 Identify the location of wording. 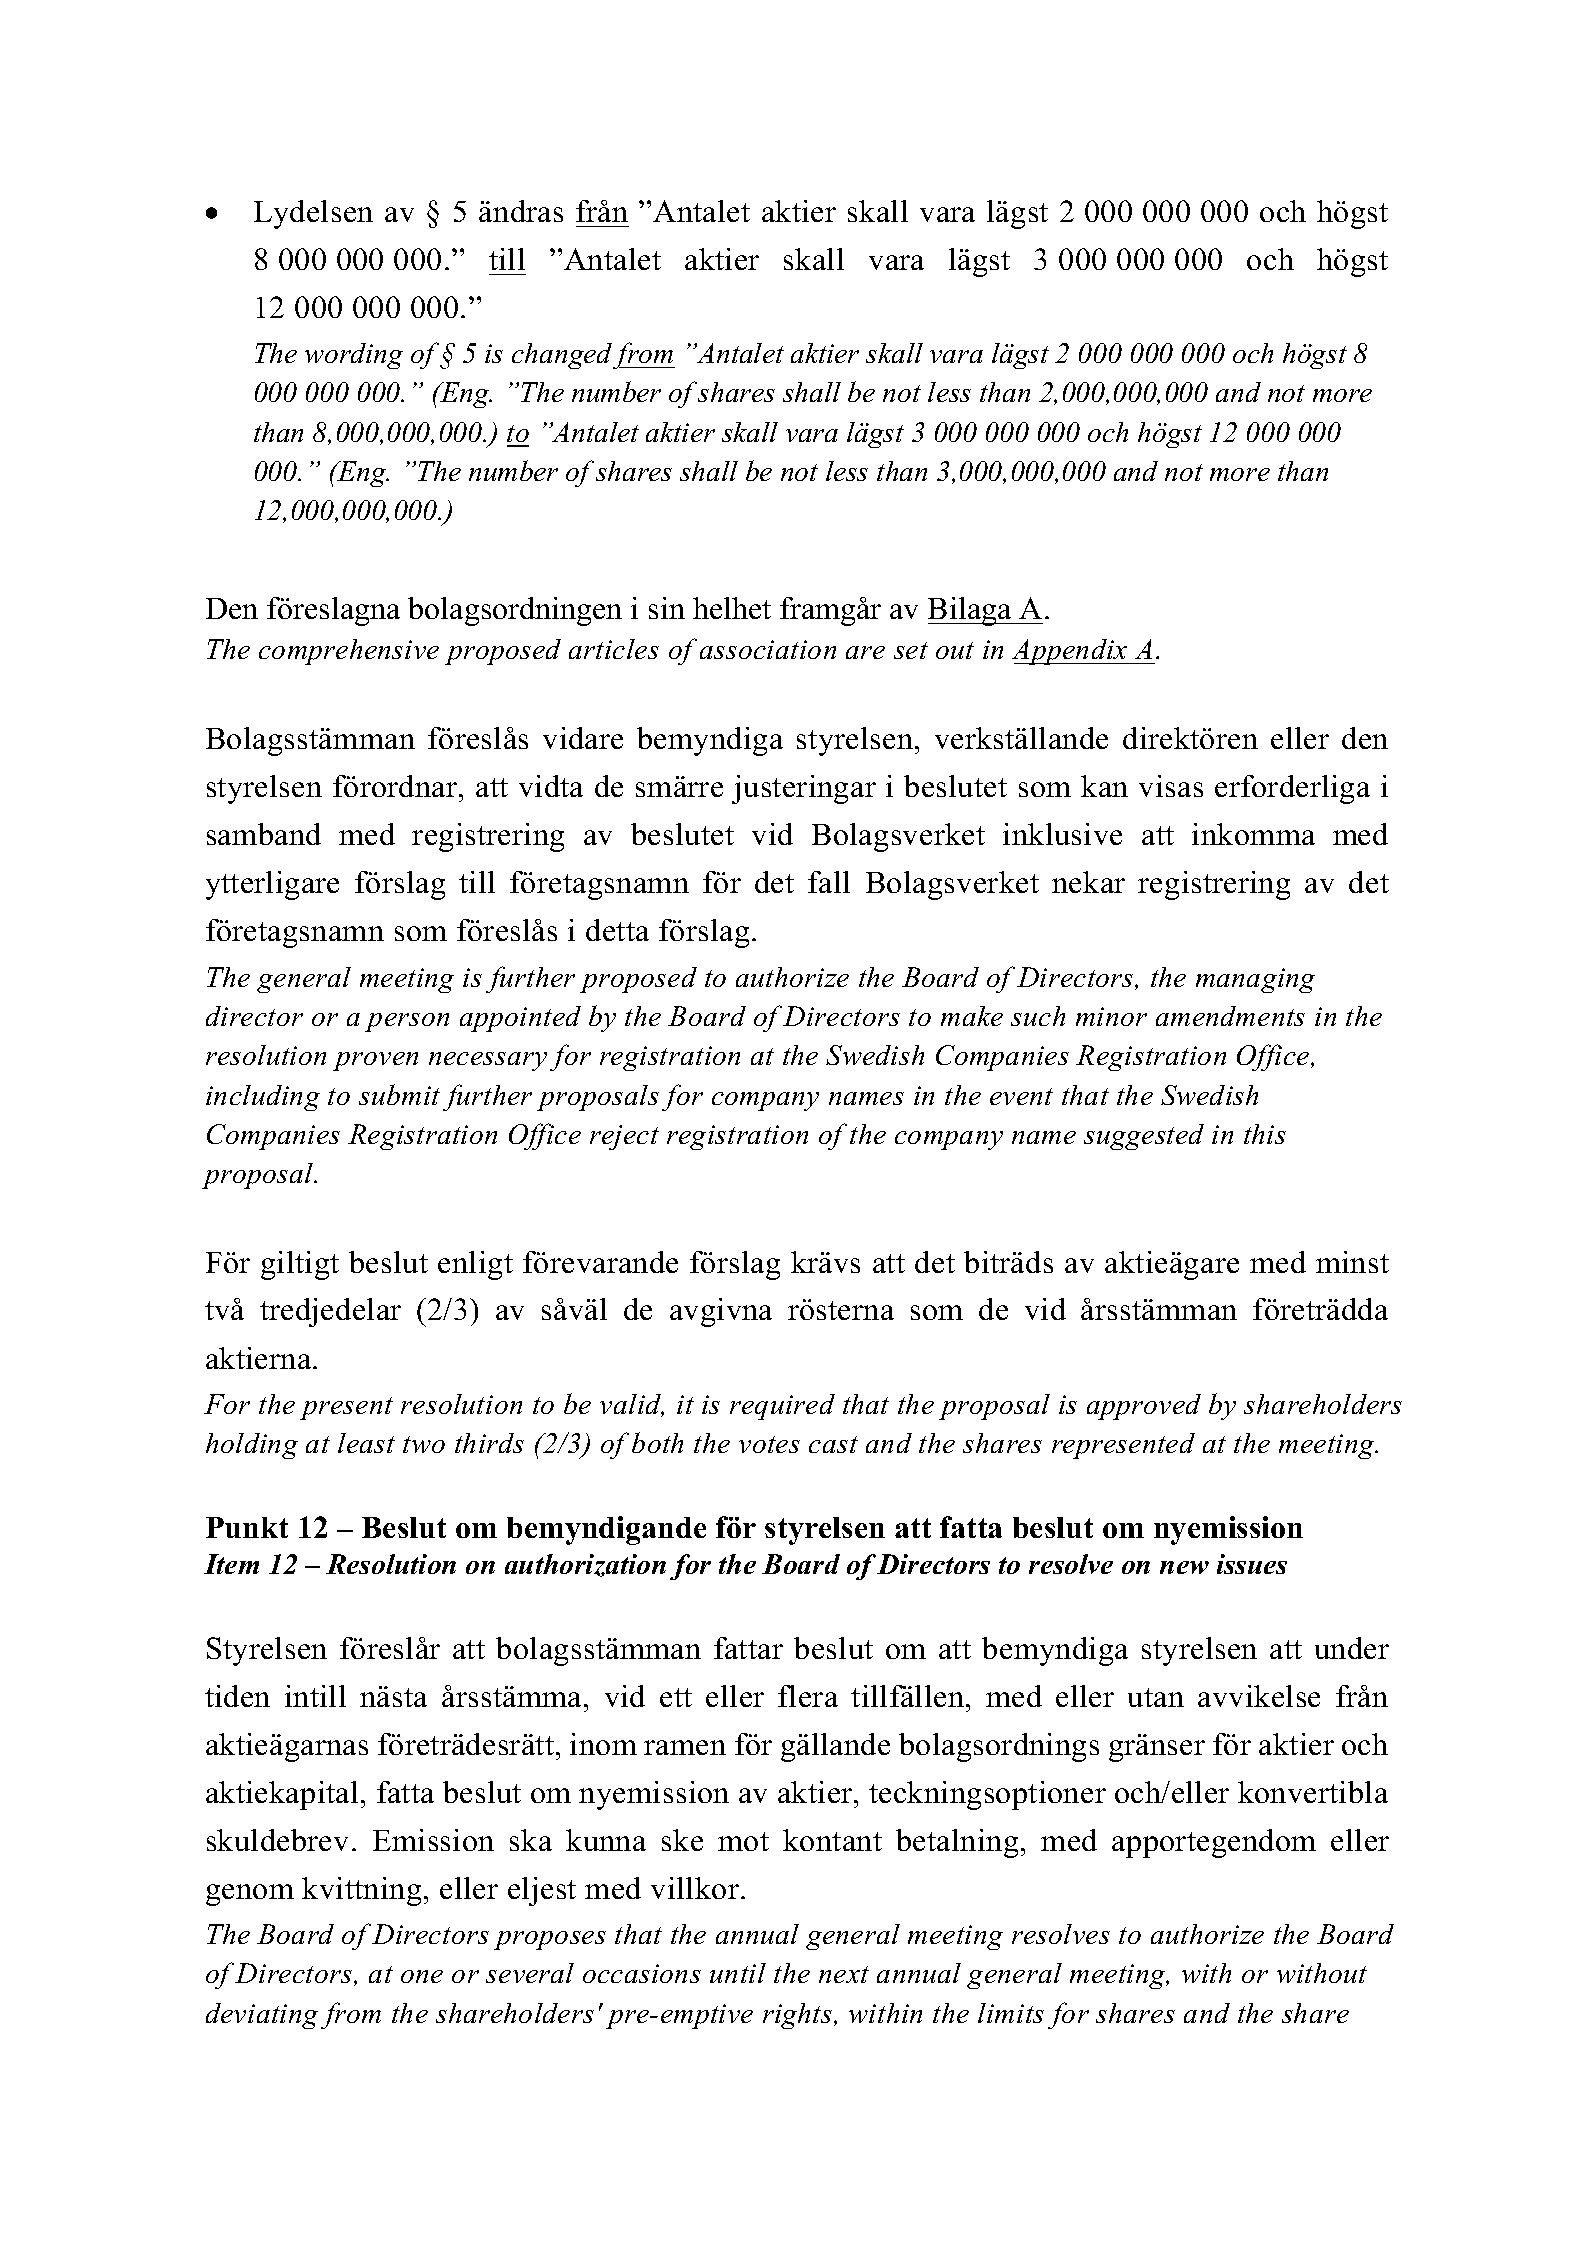
(354, 356).
